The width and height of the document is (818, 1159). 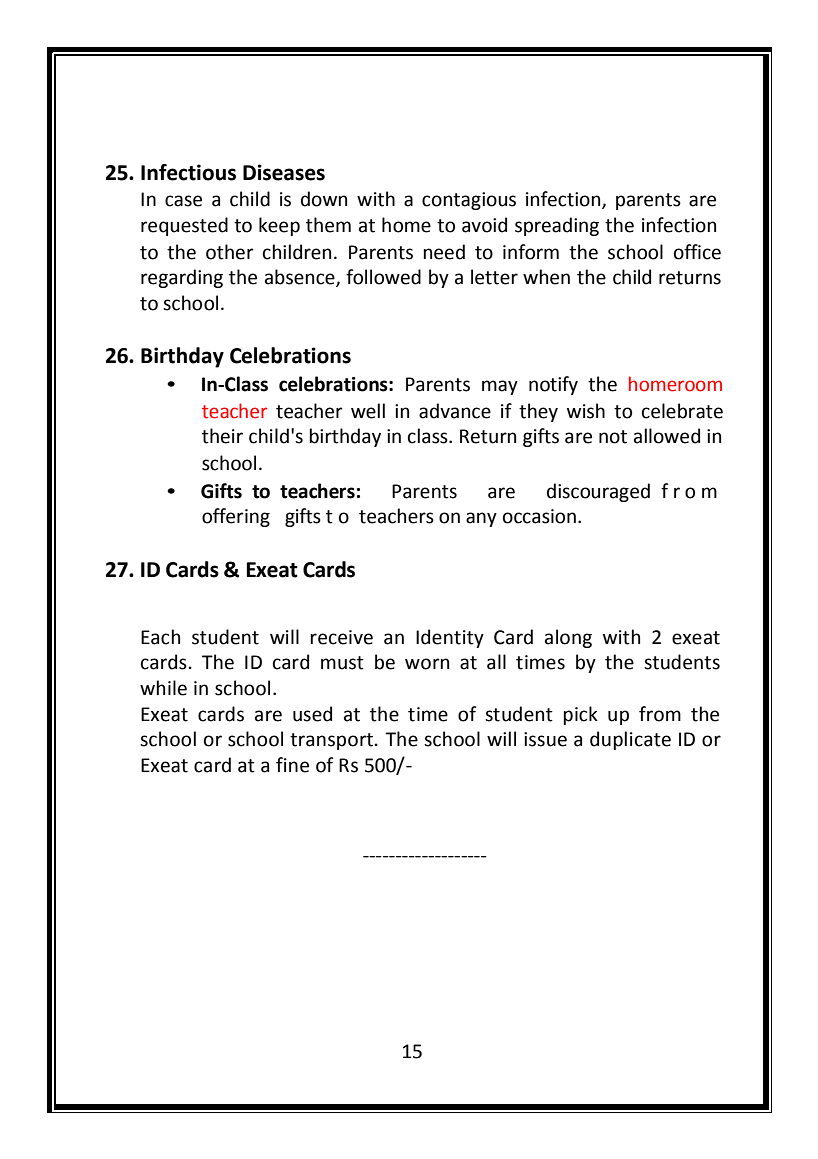 I want to click on wish, so click(x=586, y=411).
